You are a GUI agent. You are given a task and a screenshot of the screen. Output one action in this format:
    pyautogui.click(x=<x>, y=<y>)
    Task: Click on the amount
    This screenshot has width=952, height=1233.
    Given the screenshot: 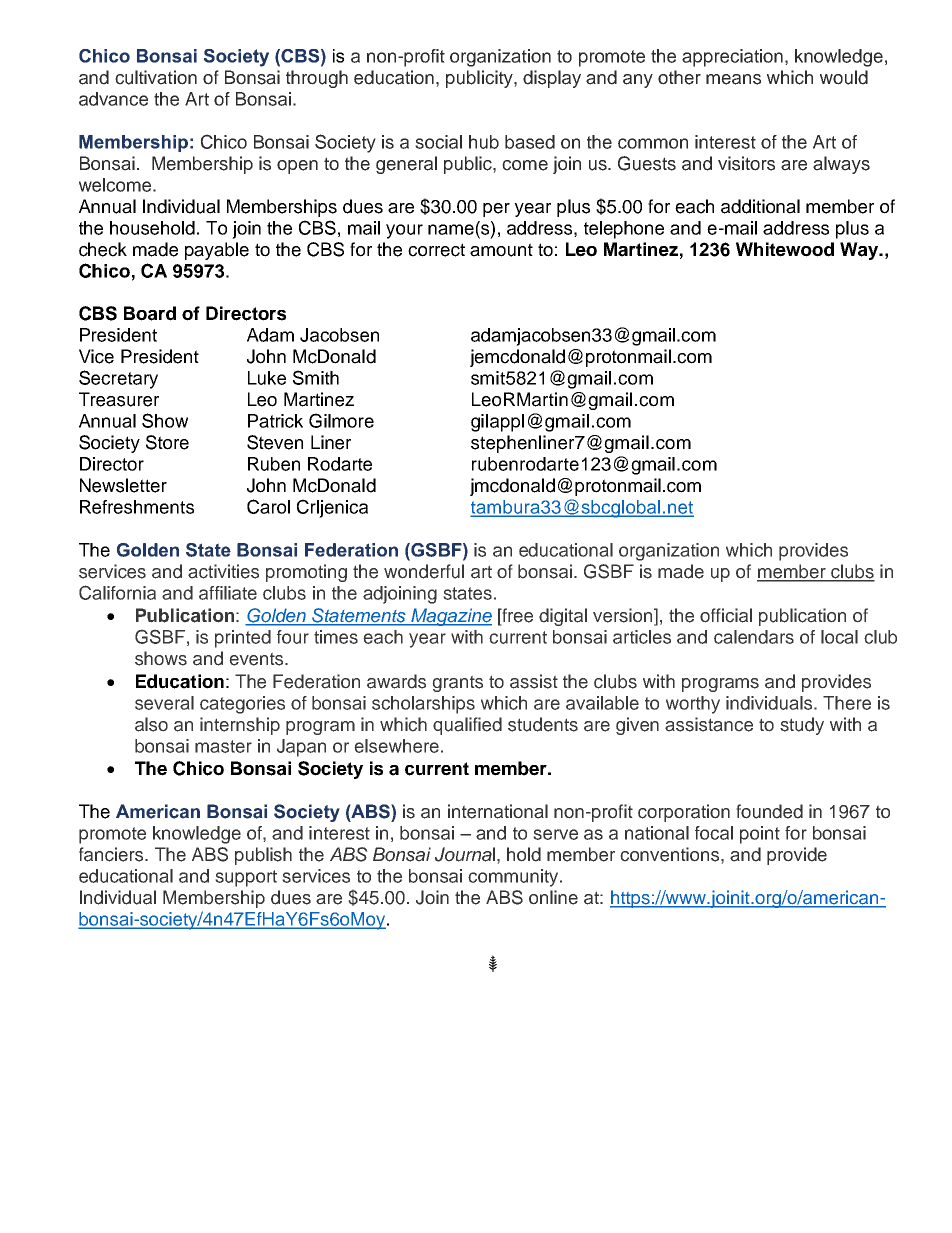 What is the action you would take?
    pyautogui.click(x=501, y=250)
